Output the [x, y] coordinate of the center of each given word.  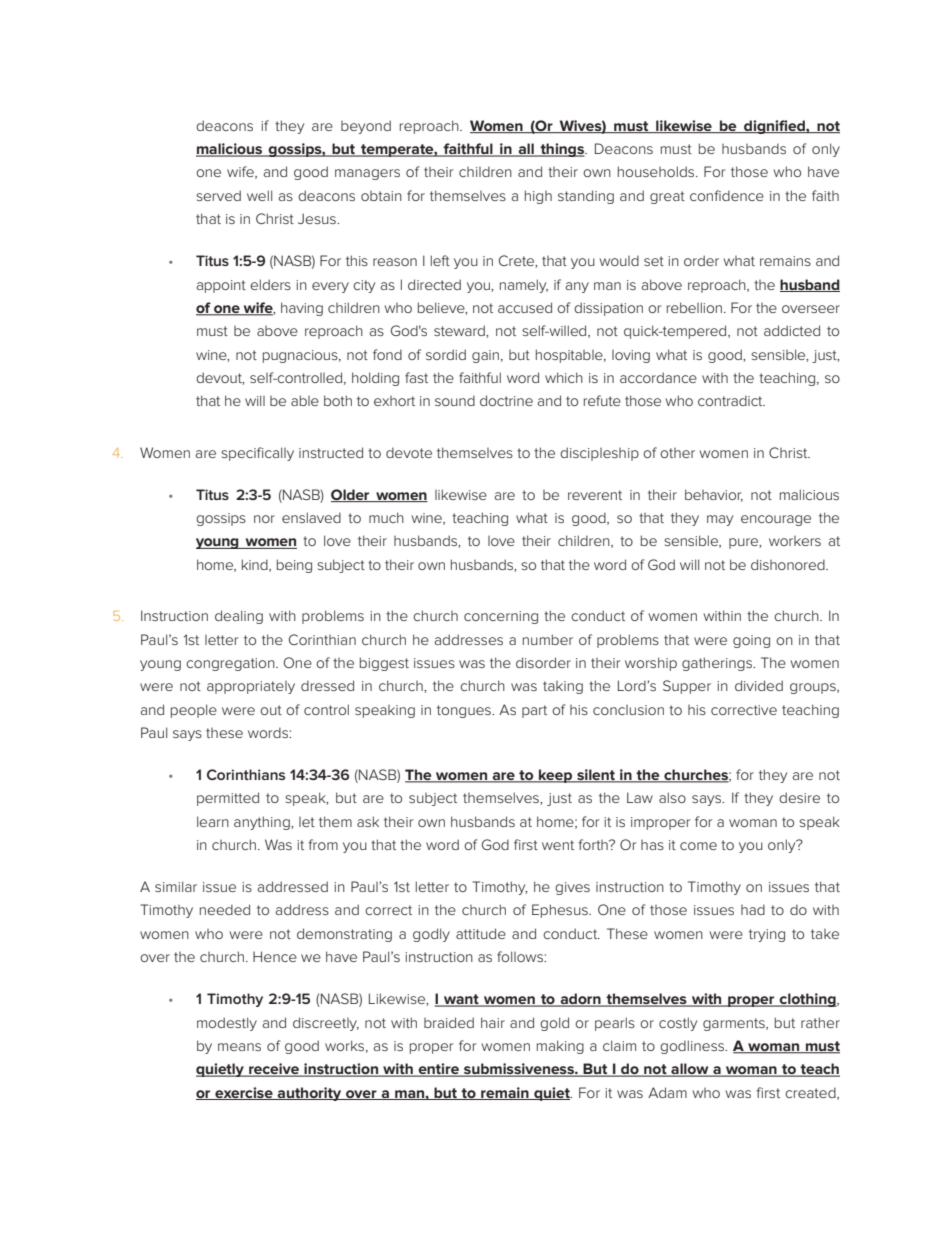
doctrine [506, 400]
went [558, 845]
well [259, 195]
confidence [727, 195]
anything [263, 823]
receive [274, 1070]
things [562, 150]
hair [493, 1022]
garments [735, 1024]
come [698, 846]
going [751, 641]
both [338, 400]
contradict [731, 400]
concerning [501, 617]
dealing [239, 617]
